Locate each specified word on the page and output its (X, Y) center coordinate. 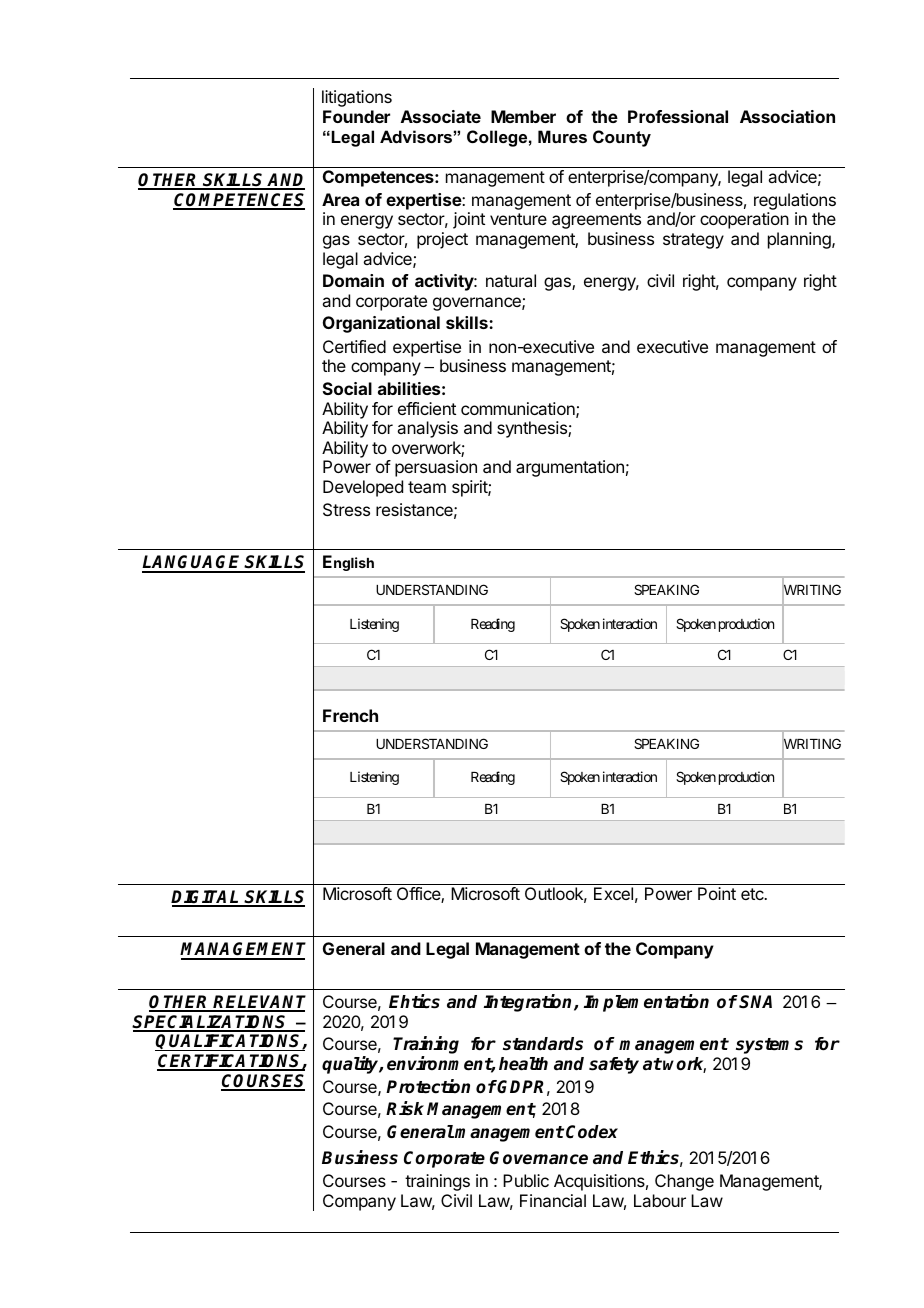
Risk (405, 1108)
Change (684, 1182)
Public (526, 1180)
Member (523, 116)
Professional (678, 116)
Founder (356, 116)
